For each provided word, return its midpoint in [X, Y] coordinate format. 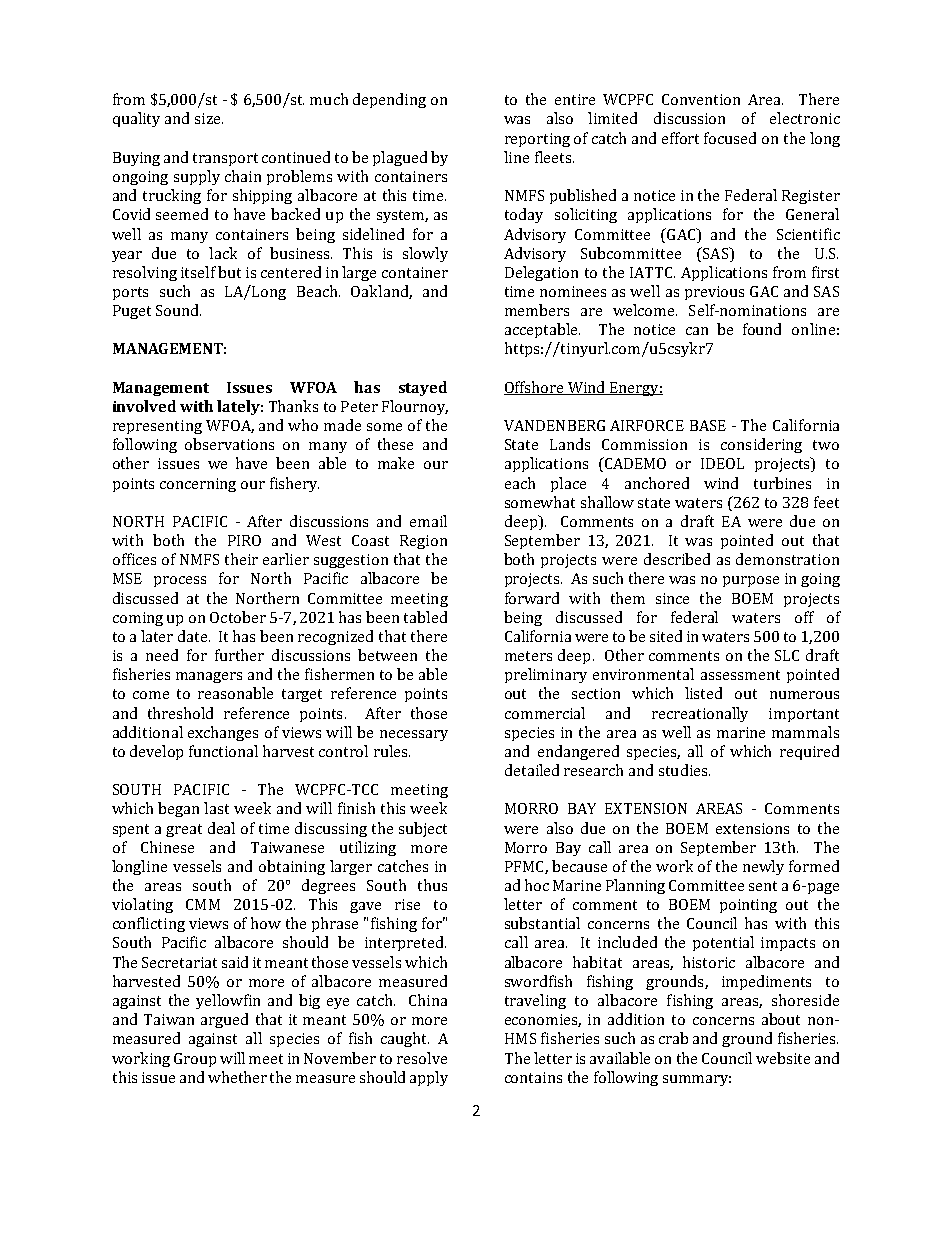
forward [532, 598]
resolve [422, 1058]
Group [195, 1060]
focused [730, 138]
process [180, 581]
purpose [751, 581]
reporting [537, 140]
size [209, 118]
